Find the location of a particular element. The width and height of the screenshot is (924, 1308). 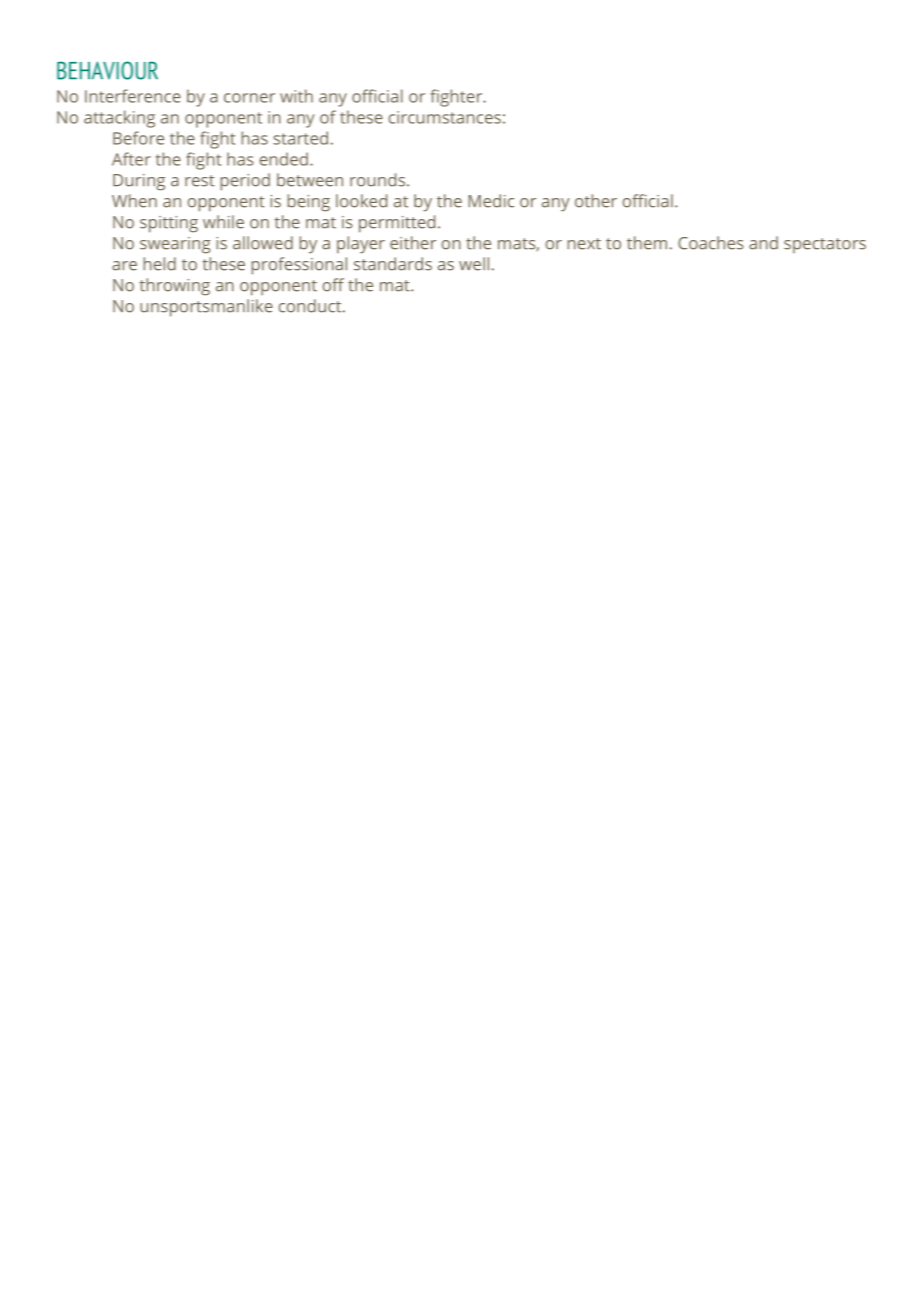

circumstances is located at coordinates (445, 117).
